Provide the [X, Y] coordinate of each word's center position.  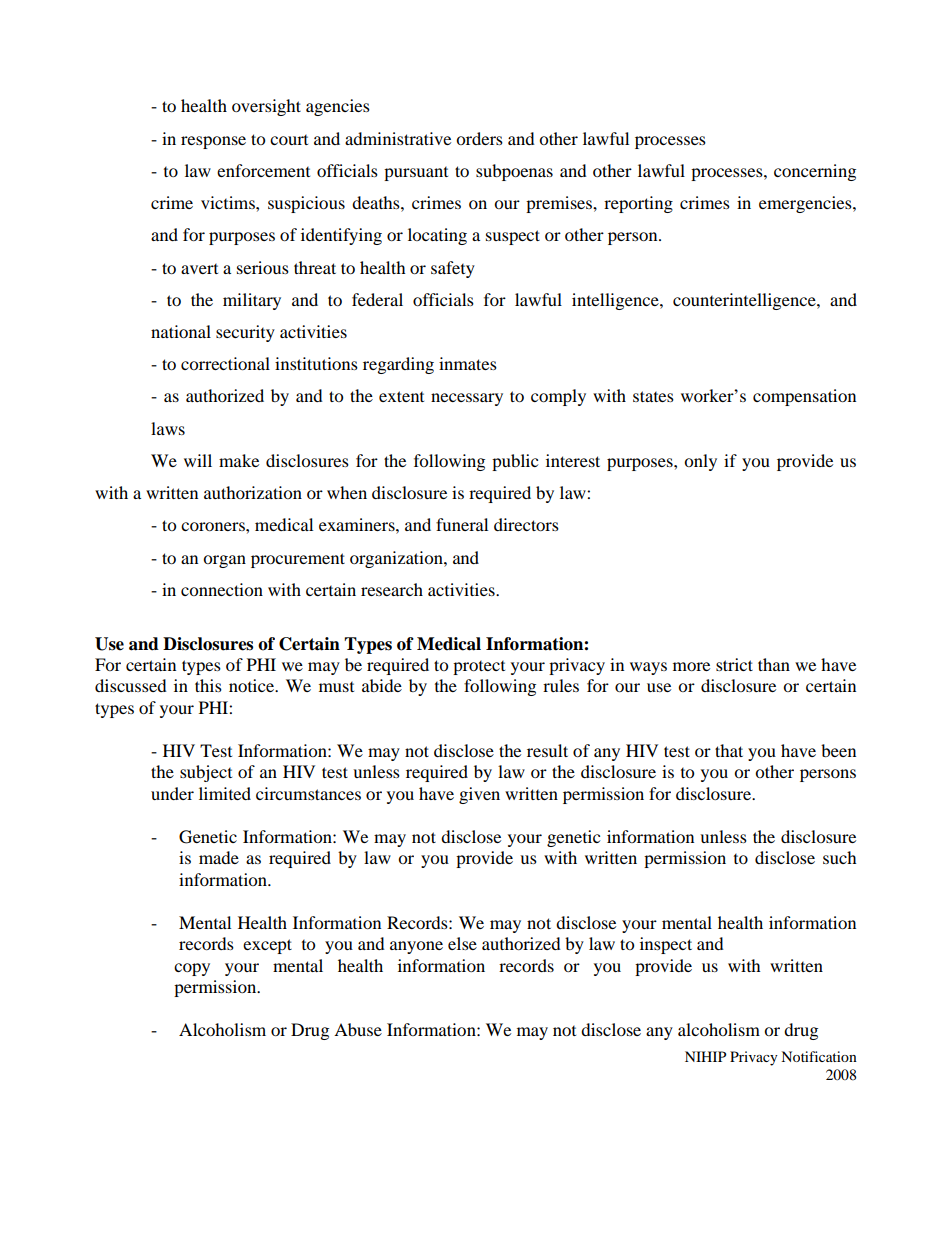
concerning [815, 172]
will [198, 460]
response [213, 142]
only [700, 462]
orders [479, 138]
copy [192, 969]
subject [206, 773]
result [547, 750]
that [729, 750]
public [515, 462]
